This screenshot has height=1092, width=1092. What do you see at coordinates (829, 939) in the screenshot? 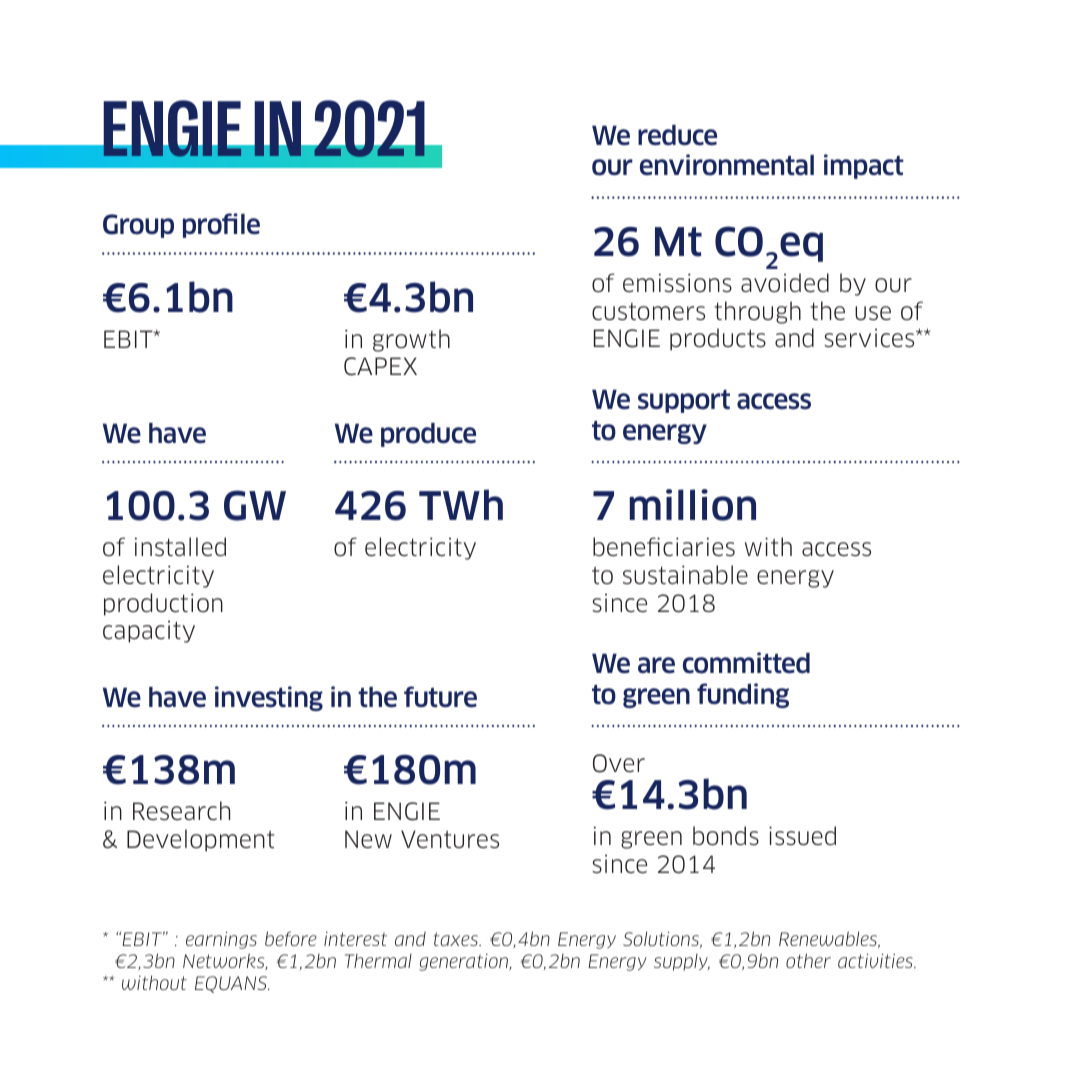
I see `Renewables` at bounding box center [829, 939].
